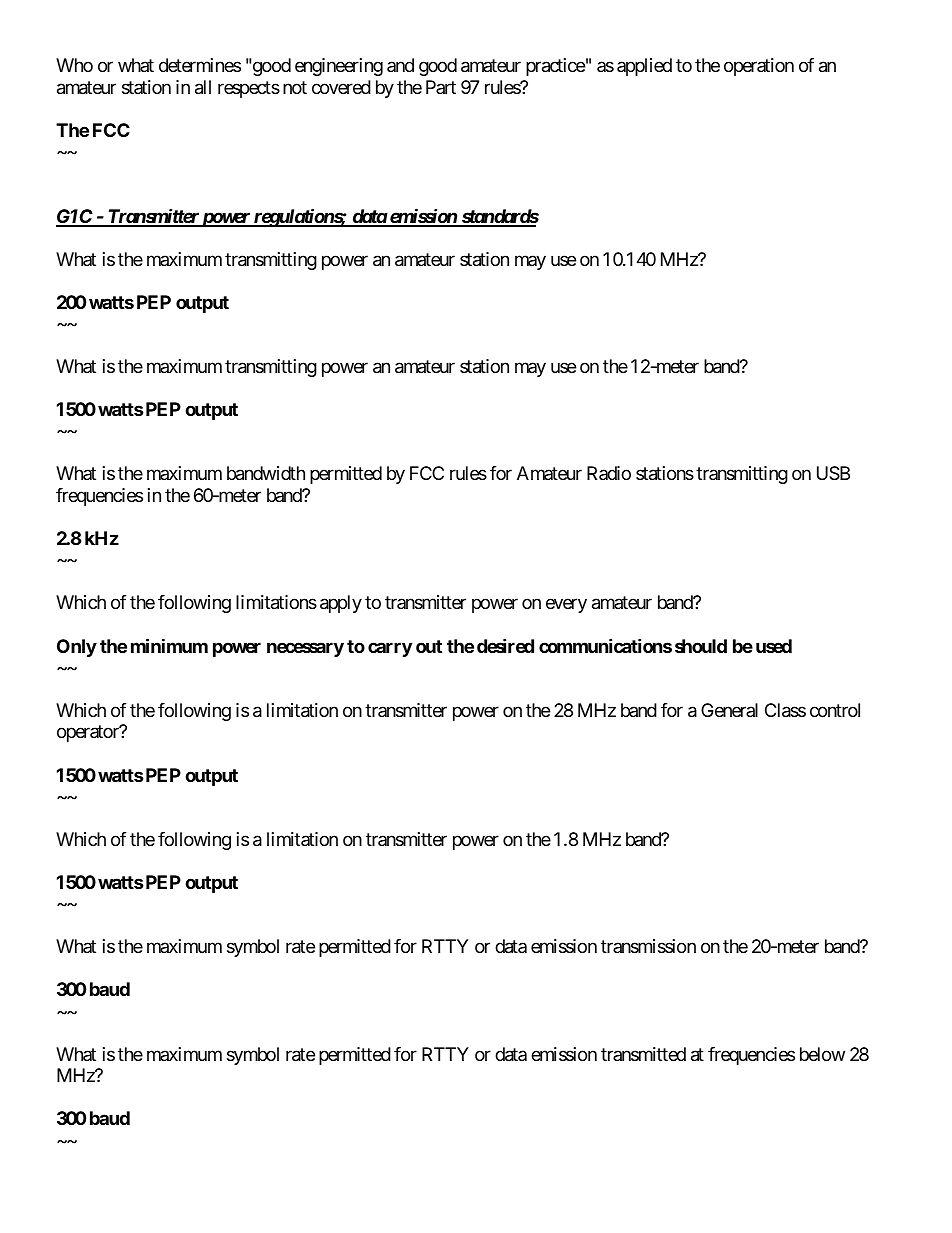 Image resolution: width=952 pixels, height=1233 pixels. Describe the element at coordinates (729, 710) in the screenshot. I see `General` at that location.
